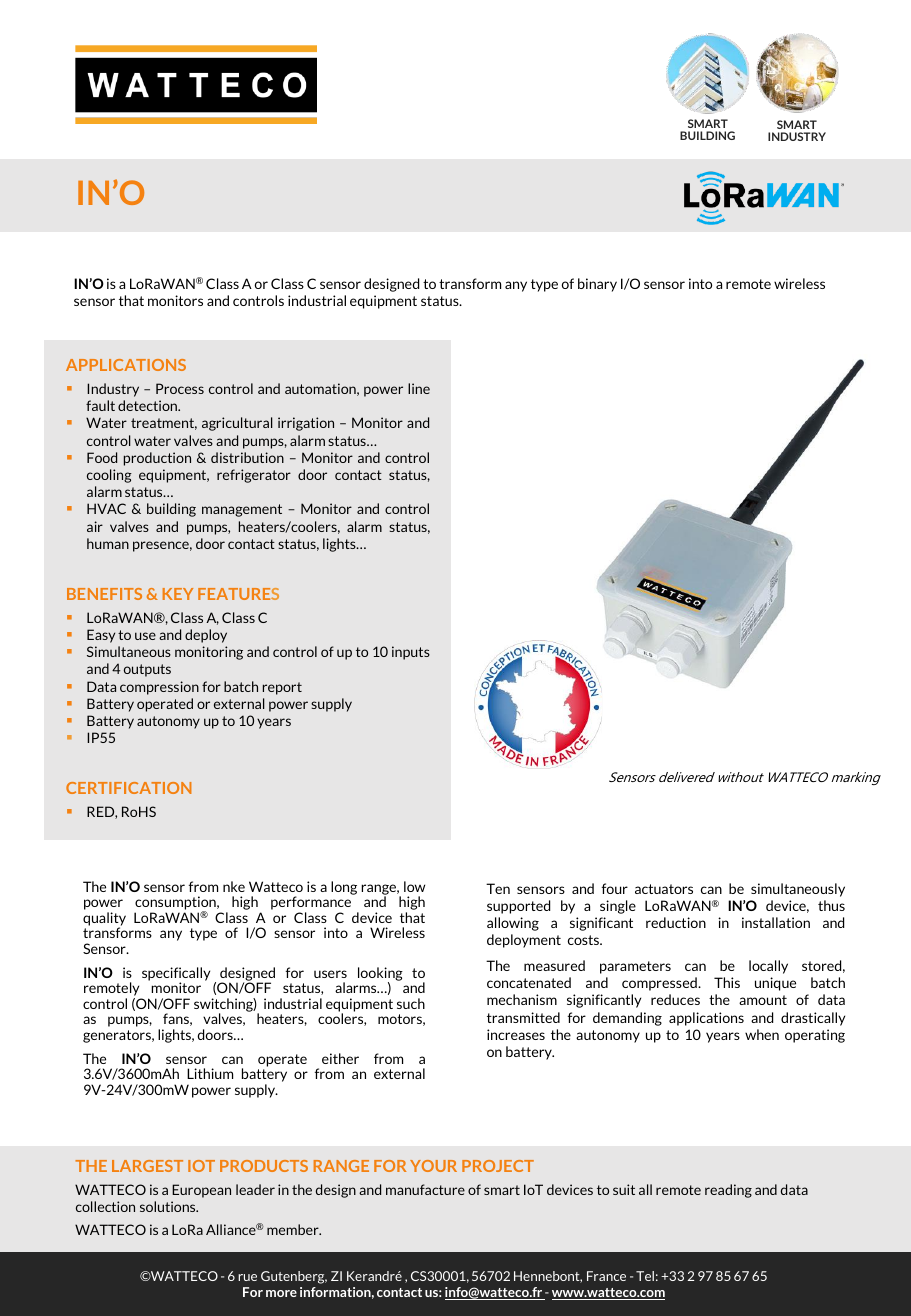 The image size is (911, 1316). Describe the element at coordinates (128, 788) in the document. I see `CERTIFICATION` at that location.
